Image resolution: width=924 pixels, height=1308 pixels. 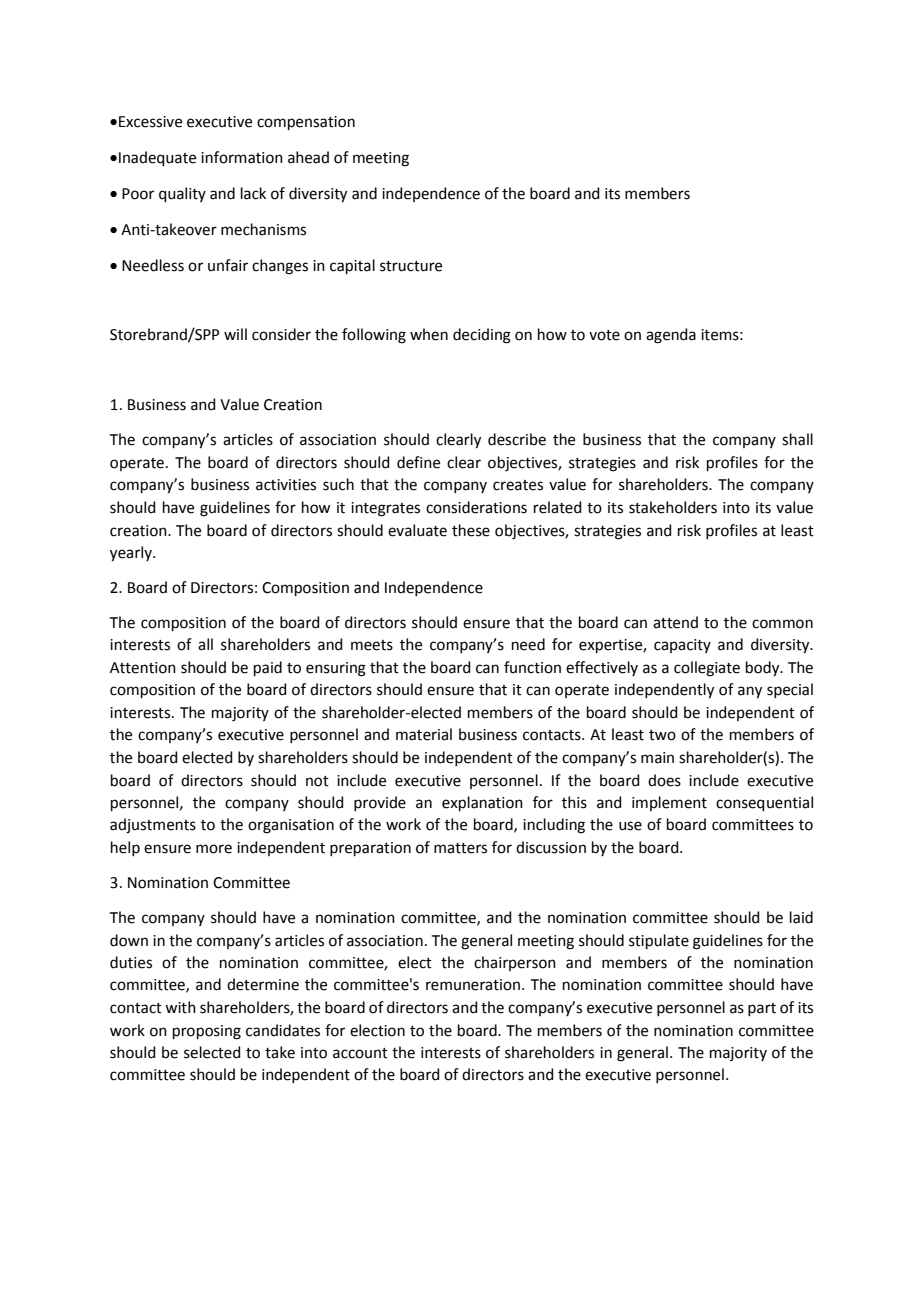 What do you see at coordinates (308, 157) in the screenshot?
I see `ahead` at bounding box center [308, 157].
